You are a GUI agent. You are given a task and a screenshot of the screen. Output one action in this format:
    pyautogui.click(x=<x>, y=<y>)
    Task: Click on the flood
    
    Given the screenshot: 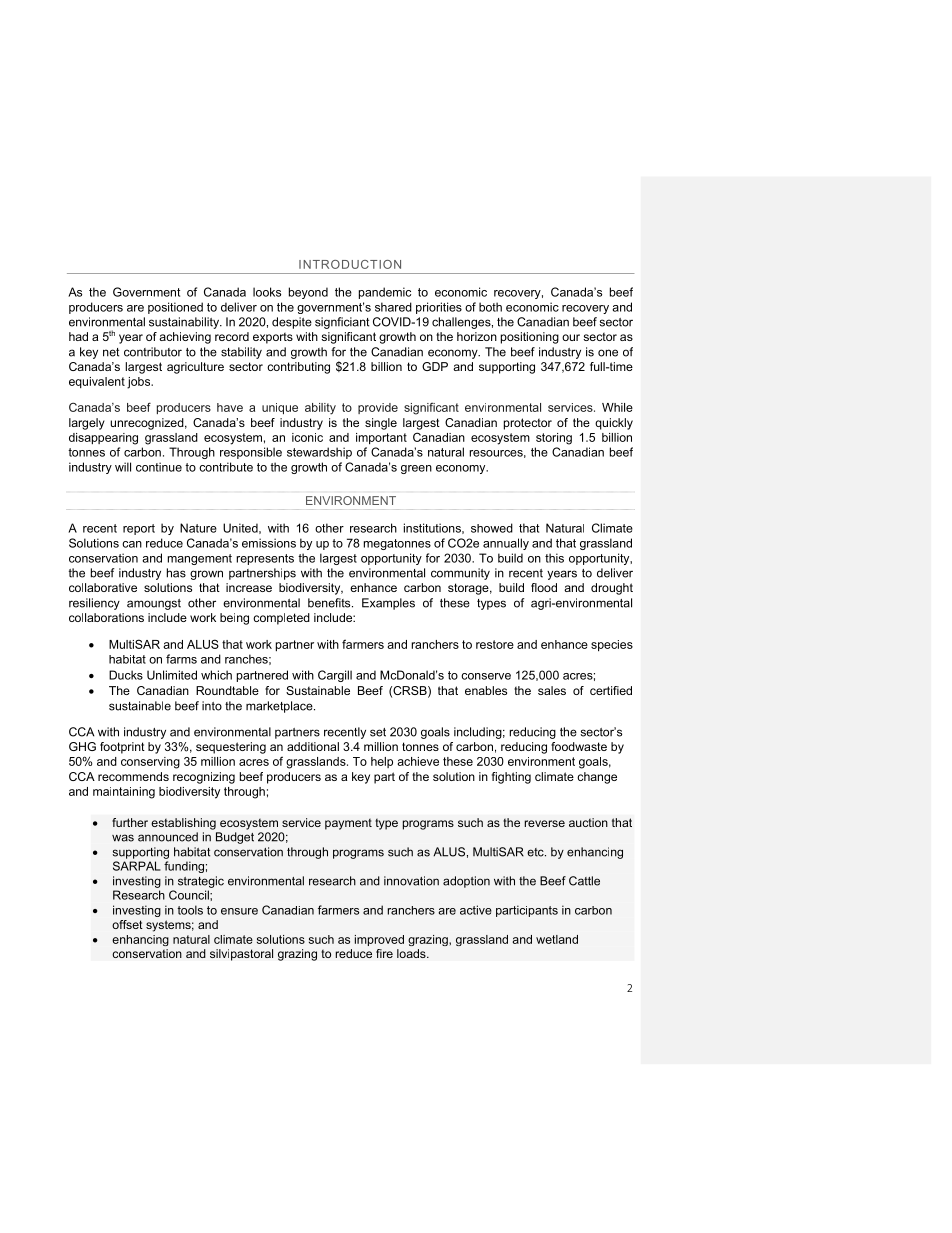 What is the action you would take?
    pyautogui.click(x=544, y=587)
